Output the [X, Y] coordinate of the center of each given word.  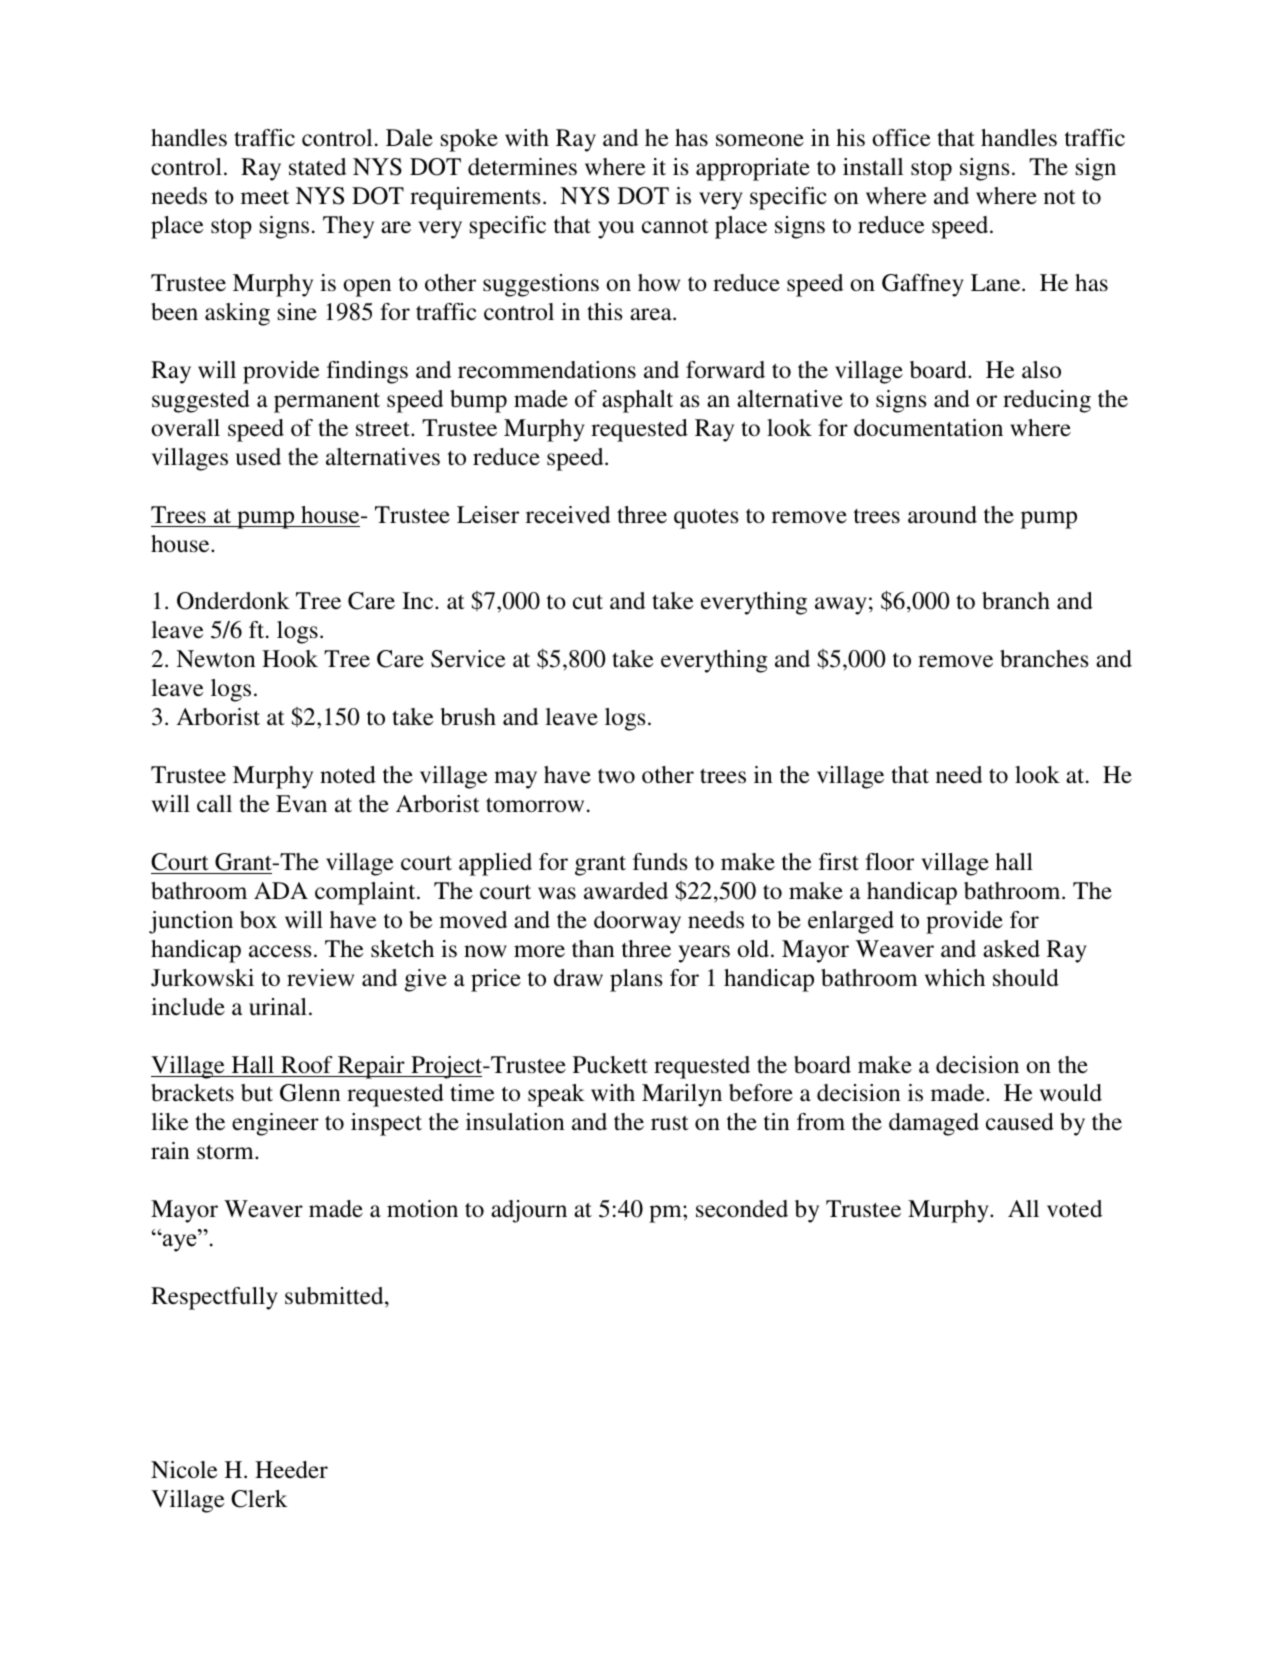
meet [265, 197]
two [616, 776]
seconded [742, 1208]
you [616, 230]
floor [889, 861]
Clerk [259, 1499]
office [901, 137]
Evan [301, 804]
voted [1074, 1208]
